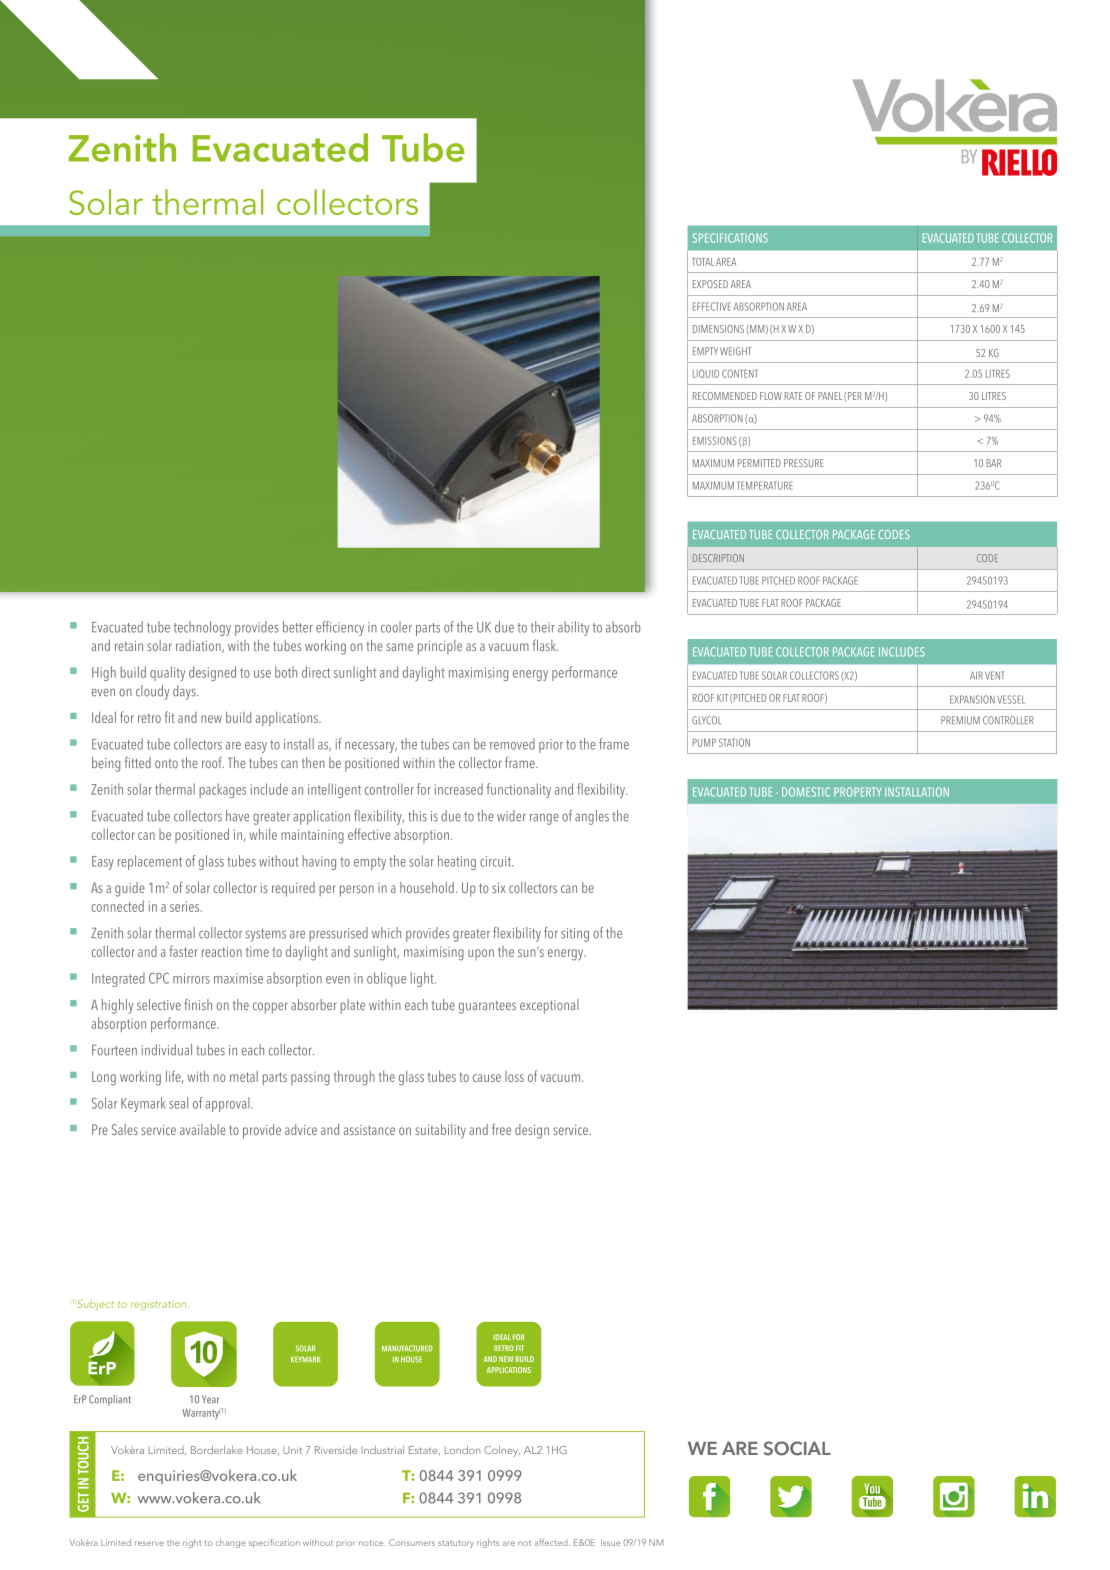 The height and width of the document is (1570, 1110). Describe the element at coordinates (710, 284) in the document. I see `EXPOSED` at that location.
